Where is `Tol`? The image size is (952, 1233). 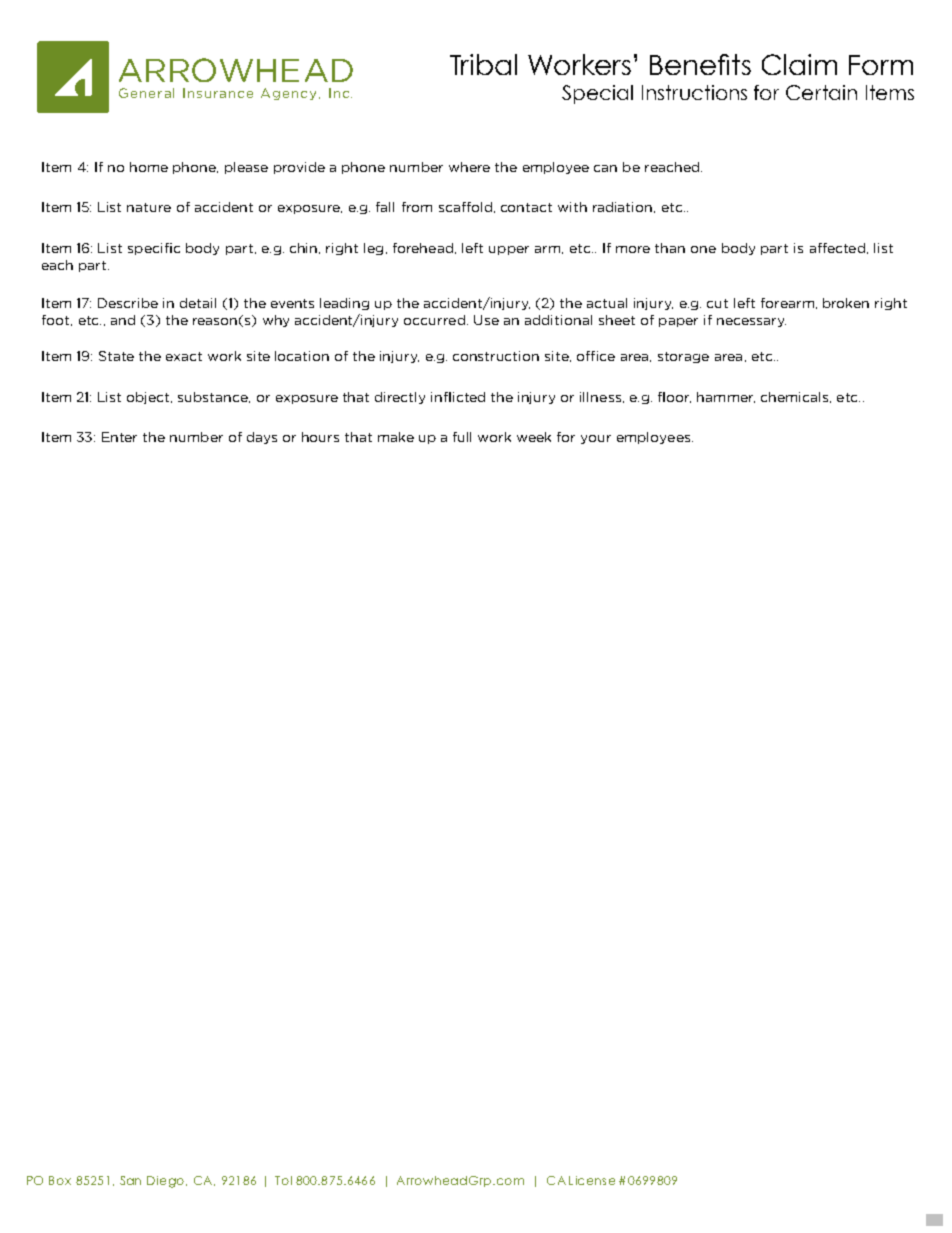
Tol is located at coordinates (283, 1180).
